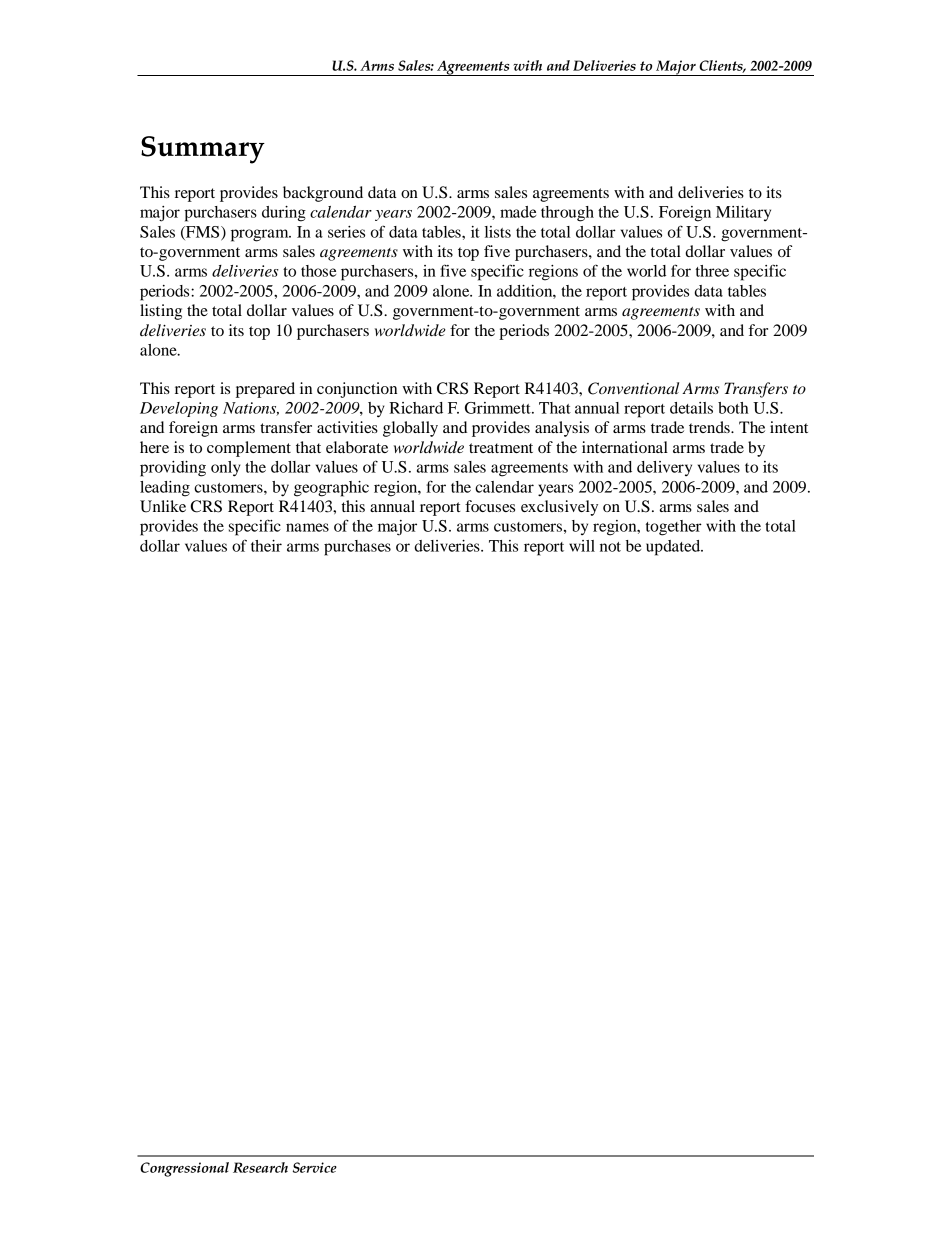 The image size is (952, 1233). I want to click on Summary, so click(203, 150).
